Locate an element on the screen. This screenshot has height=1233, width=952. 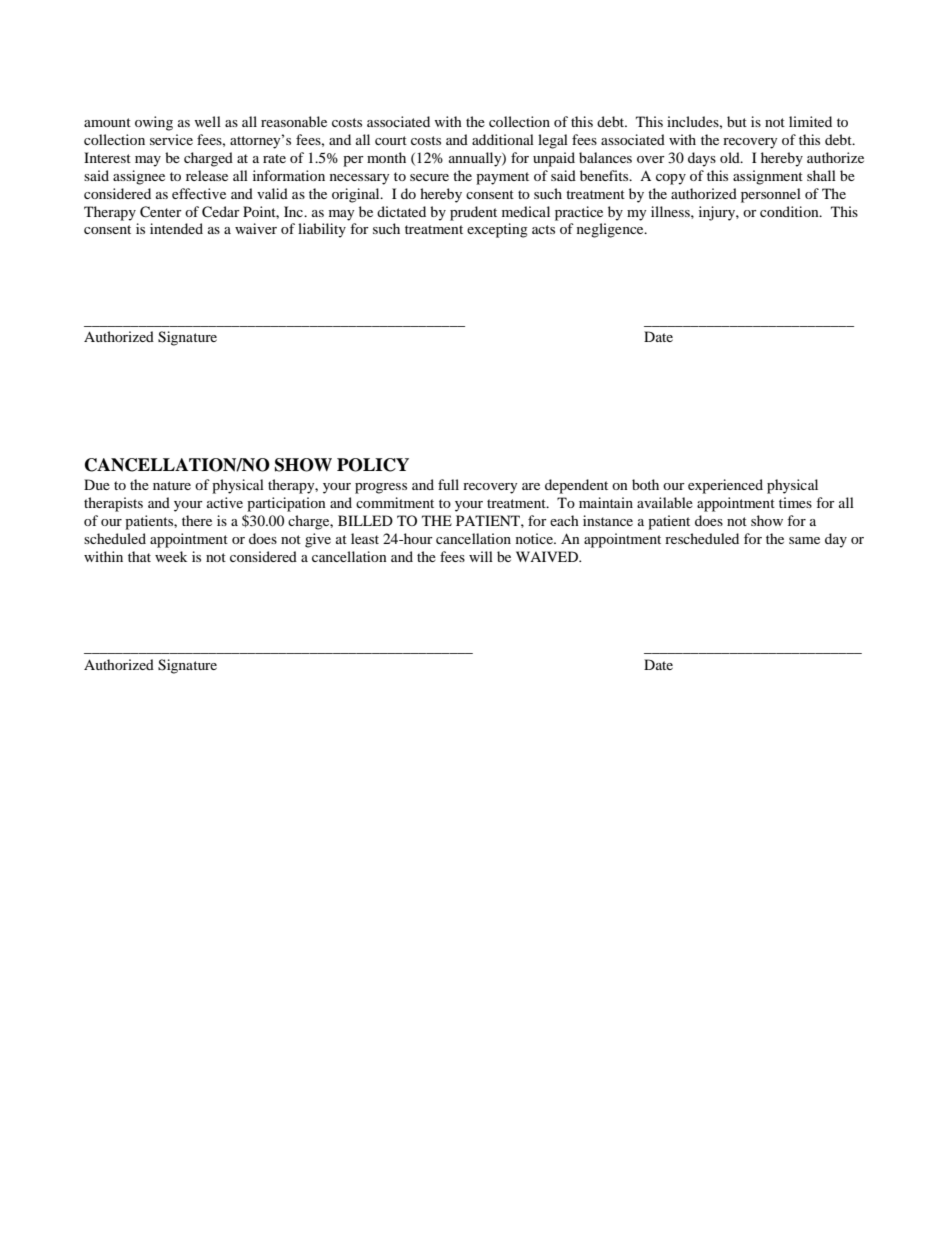
experienced is located at coordinates (725, 486).
